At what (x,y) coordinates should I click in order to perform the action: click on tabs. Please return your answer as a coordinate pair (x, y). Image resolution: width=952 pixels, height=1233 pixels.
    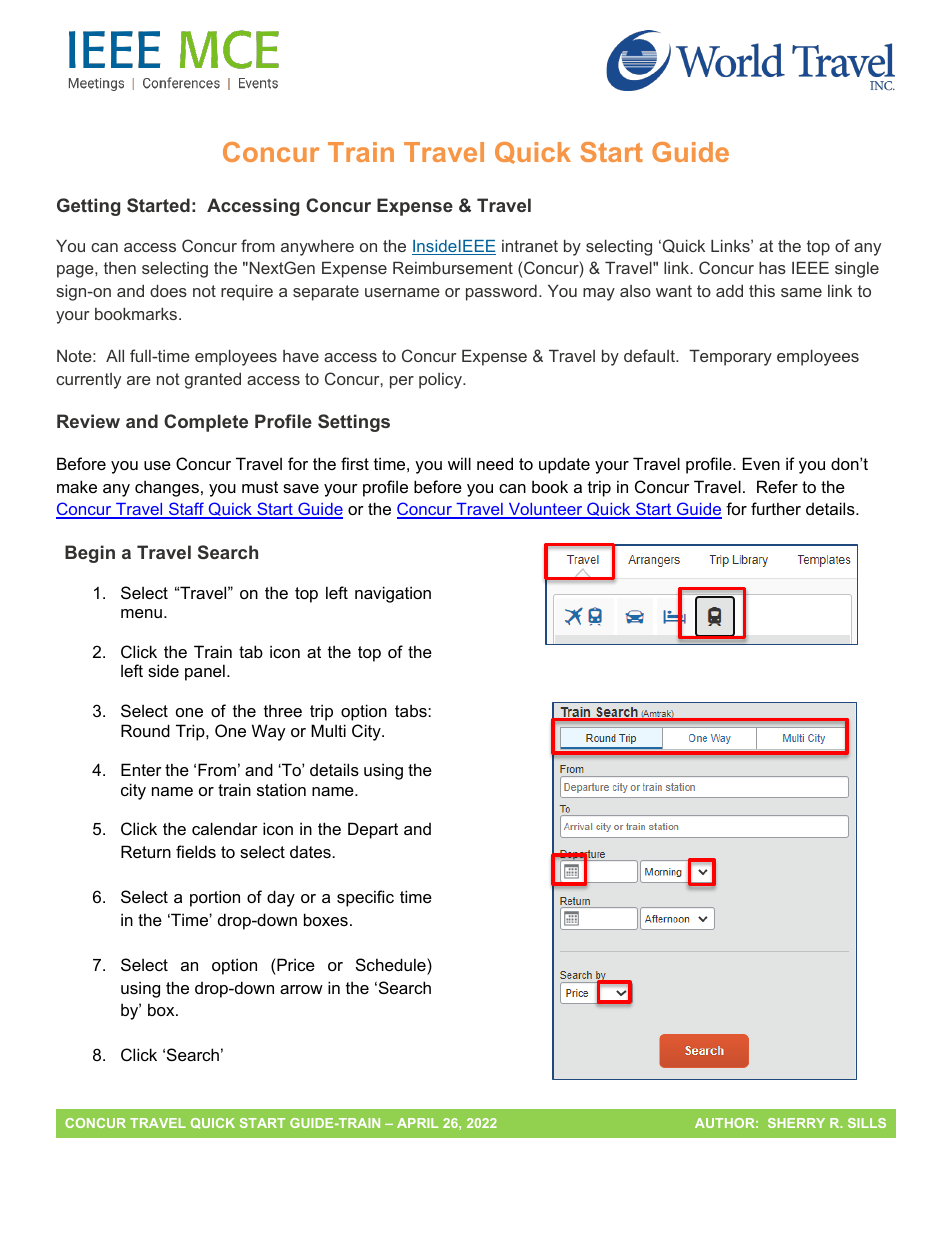
    Looking at the image, I should click on (412, 710).
